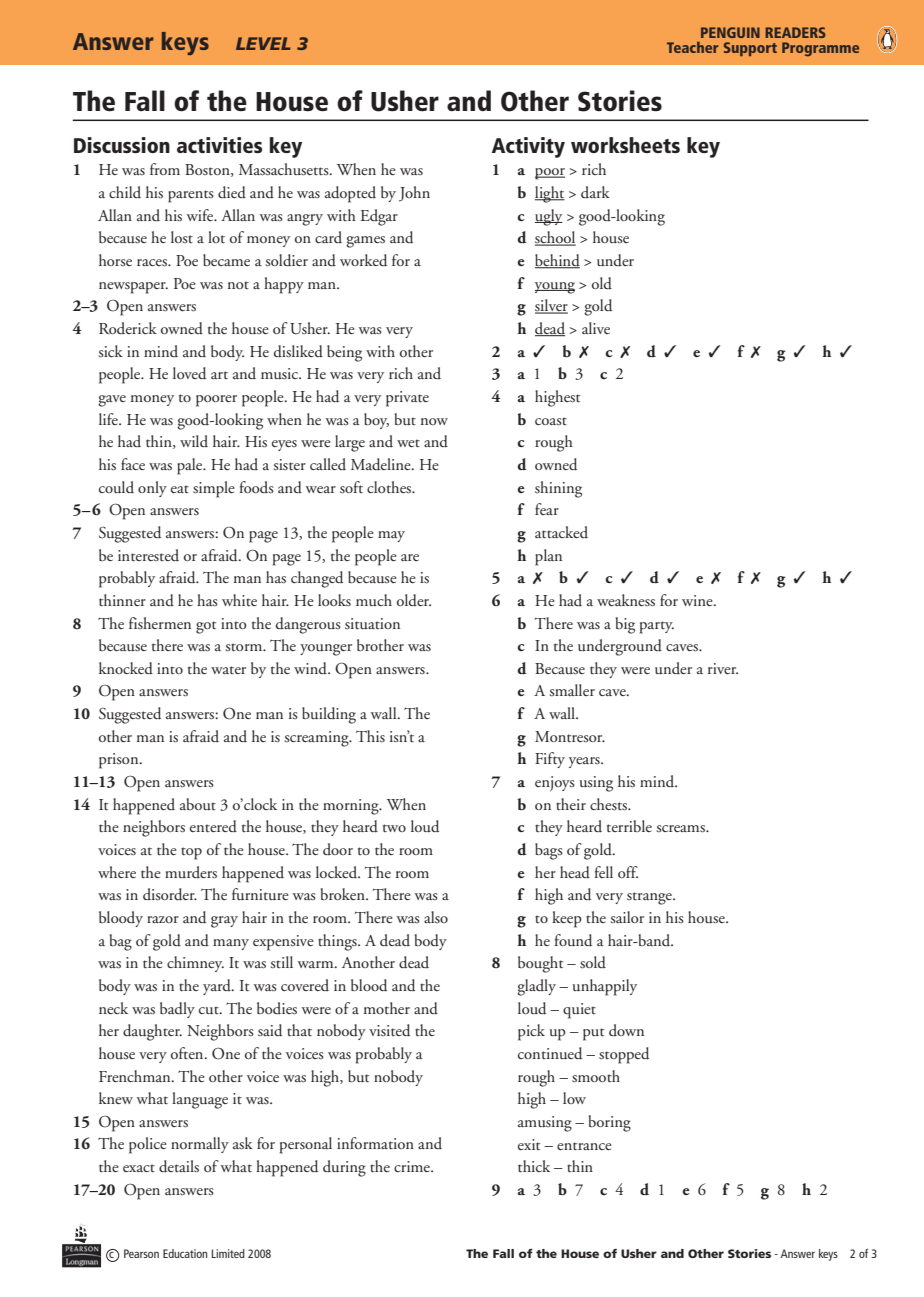 This page has height=1297, width=924. I want to click on strange, so click(650, 898).
